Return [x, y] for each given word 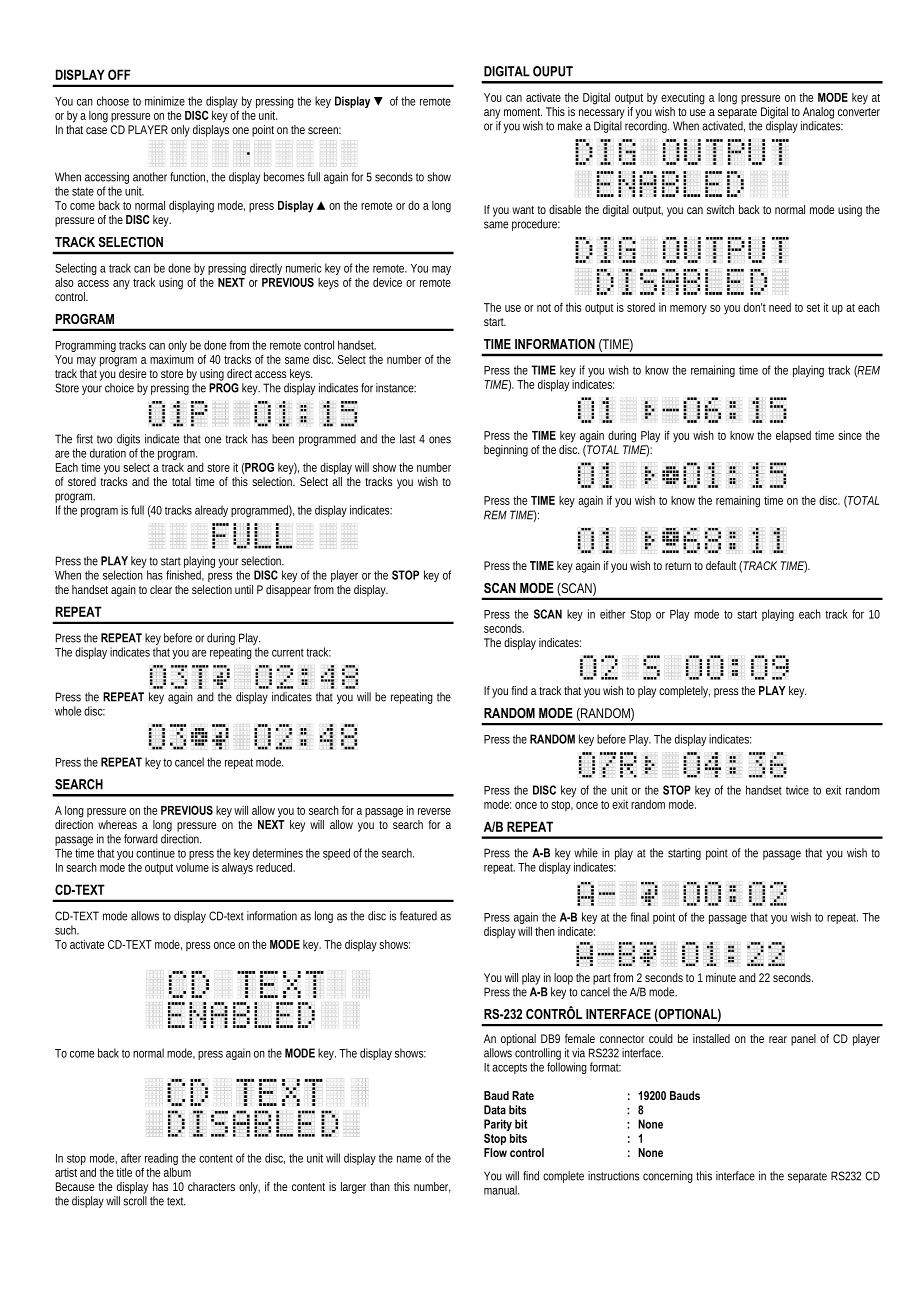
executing [683, 98]
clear [161, 589]
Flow [495, 1152]
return [678, 566]
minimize [165, 101]
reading [161, 1160]
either [612, 614]
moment [523, 112]
